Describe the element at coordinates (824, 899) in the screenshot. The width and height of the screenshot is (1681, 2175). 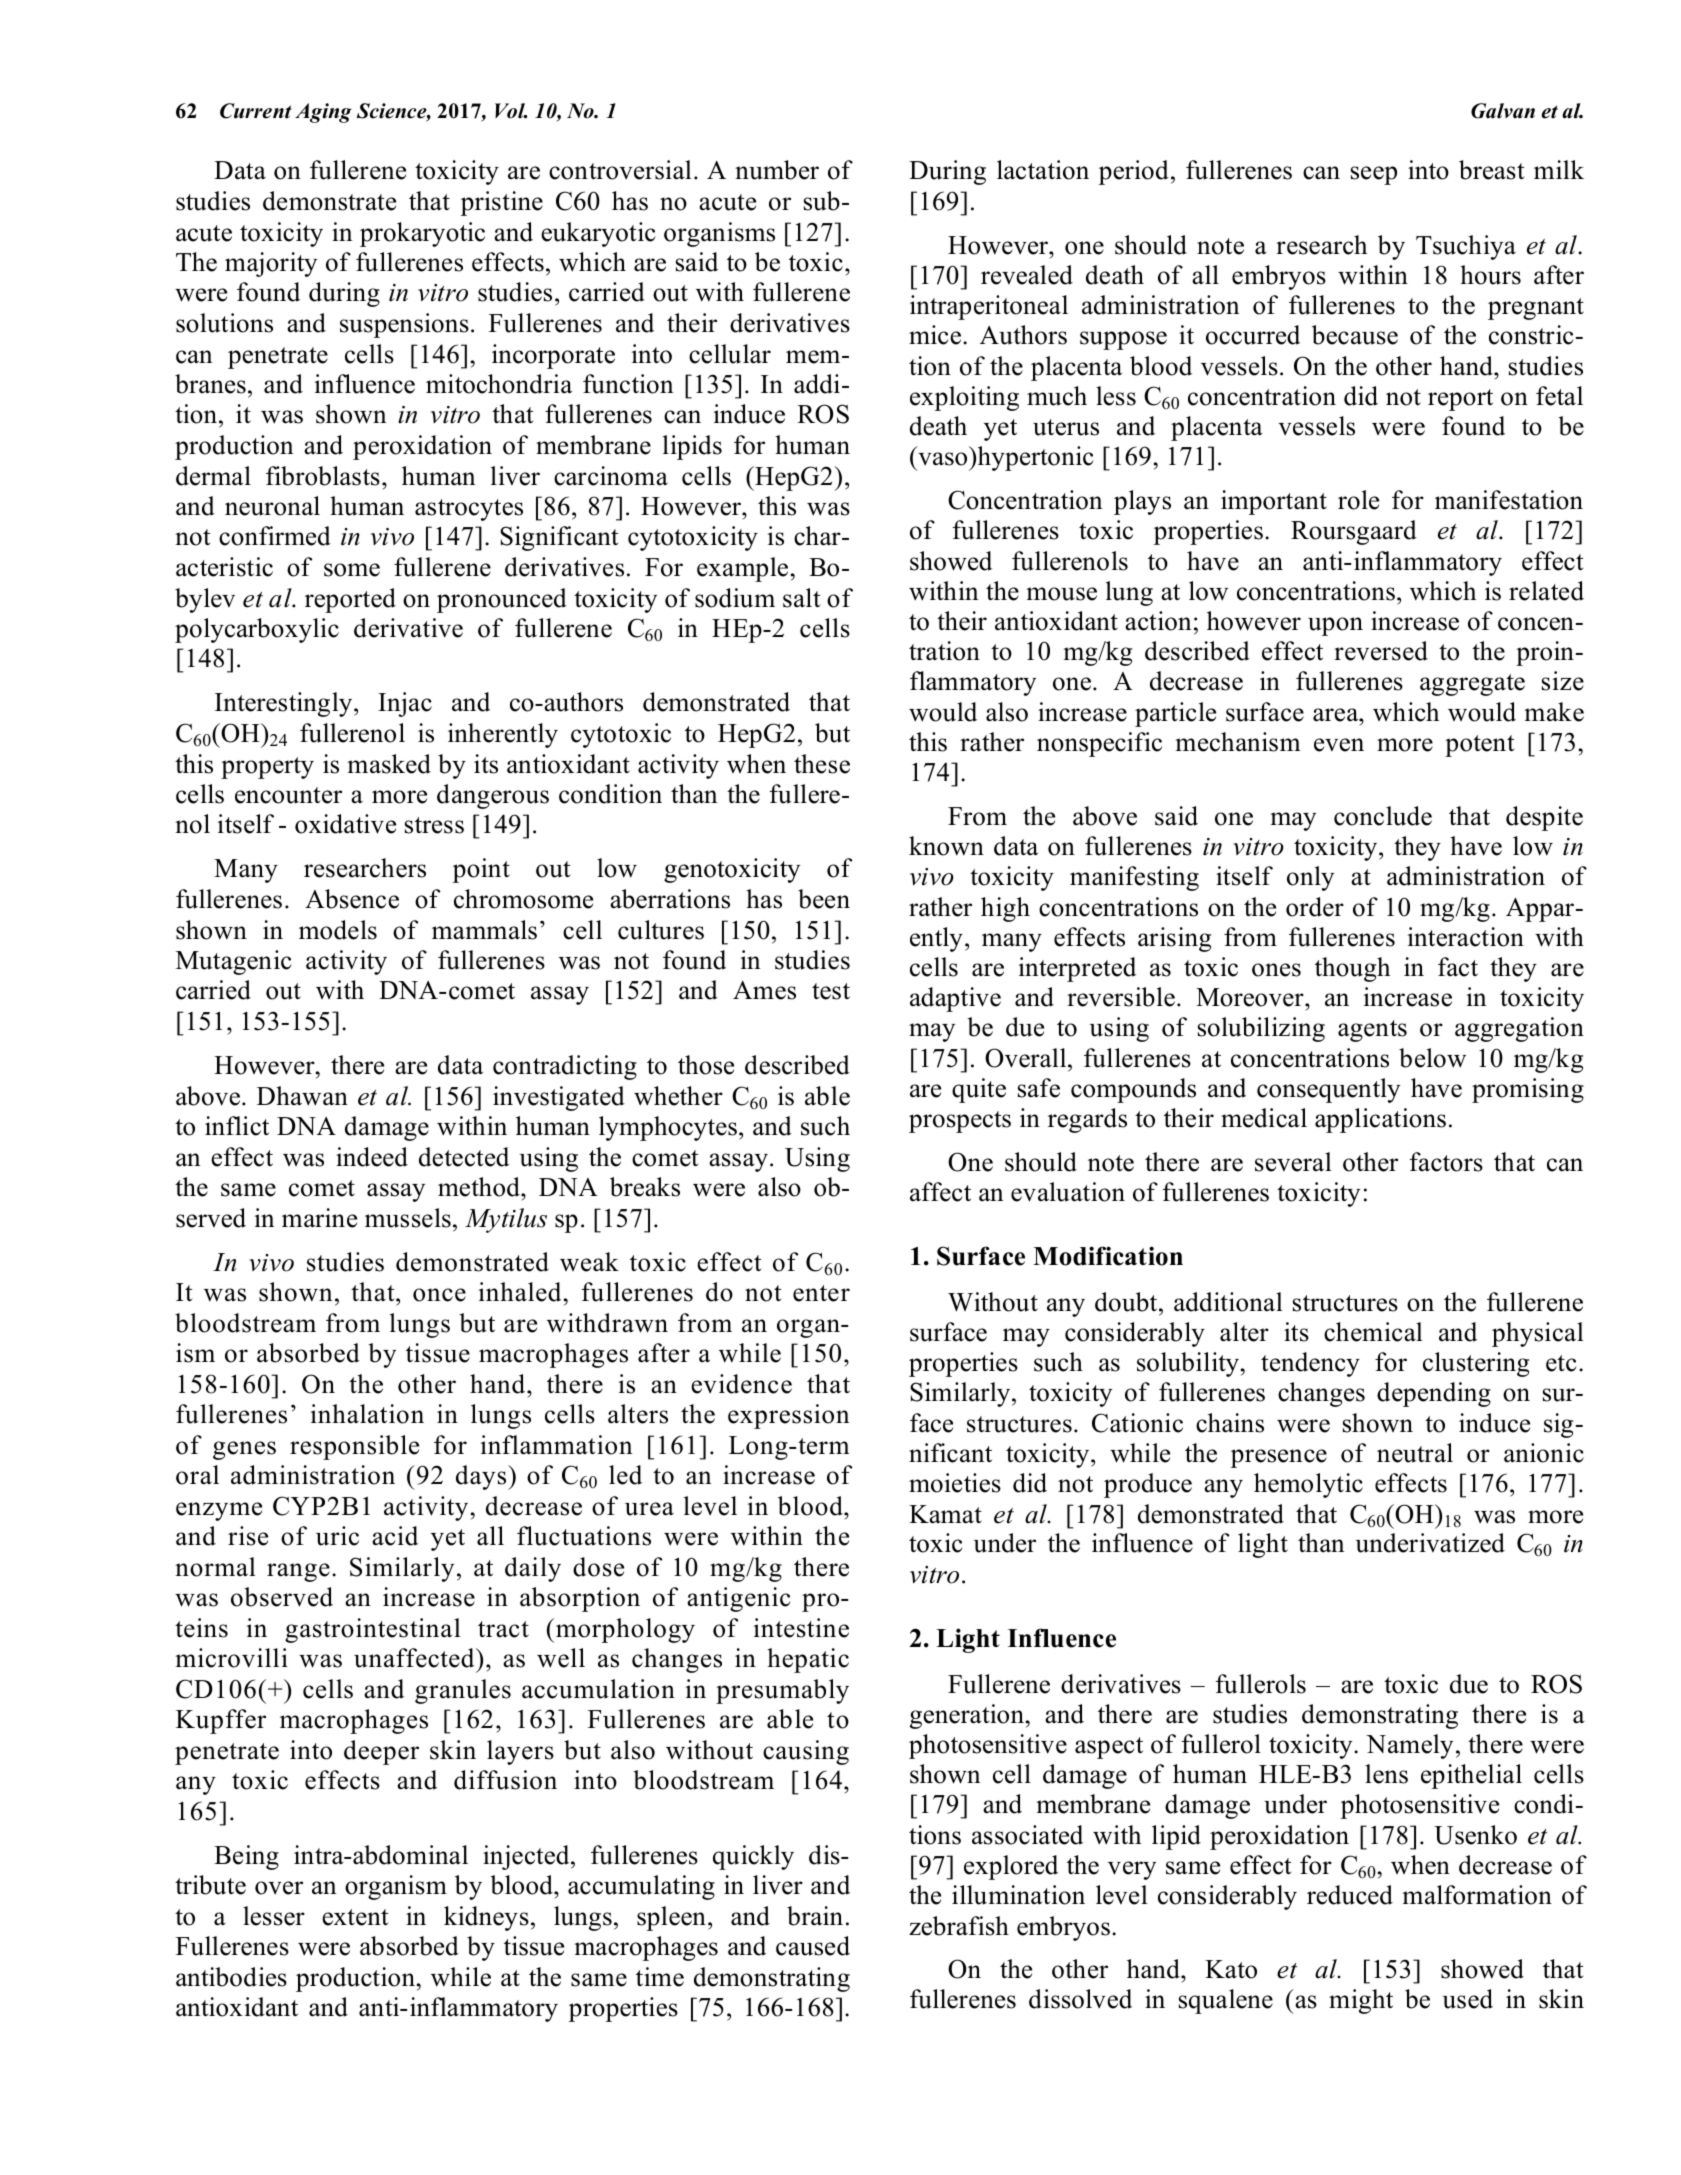
I see `been` at that location.
